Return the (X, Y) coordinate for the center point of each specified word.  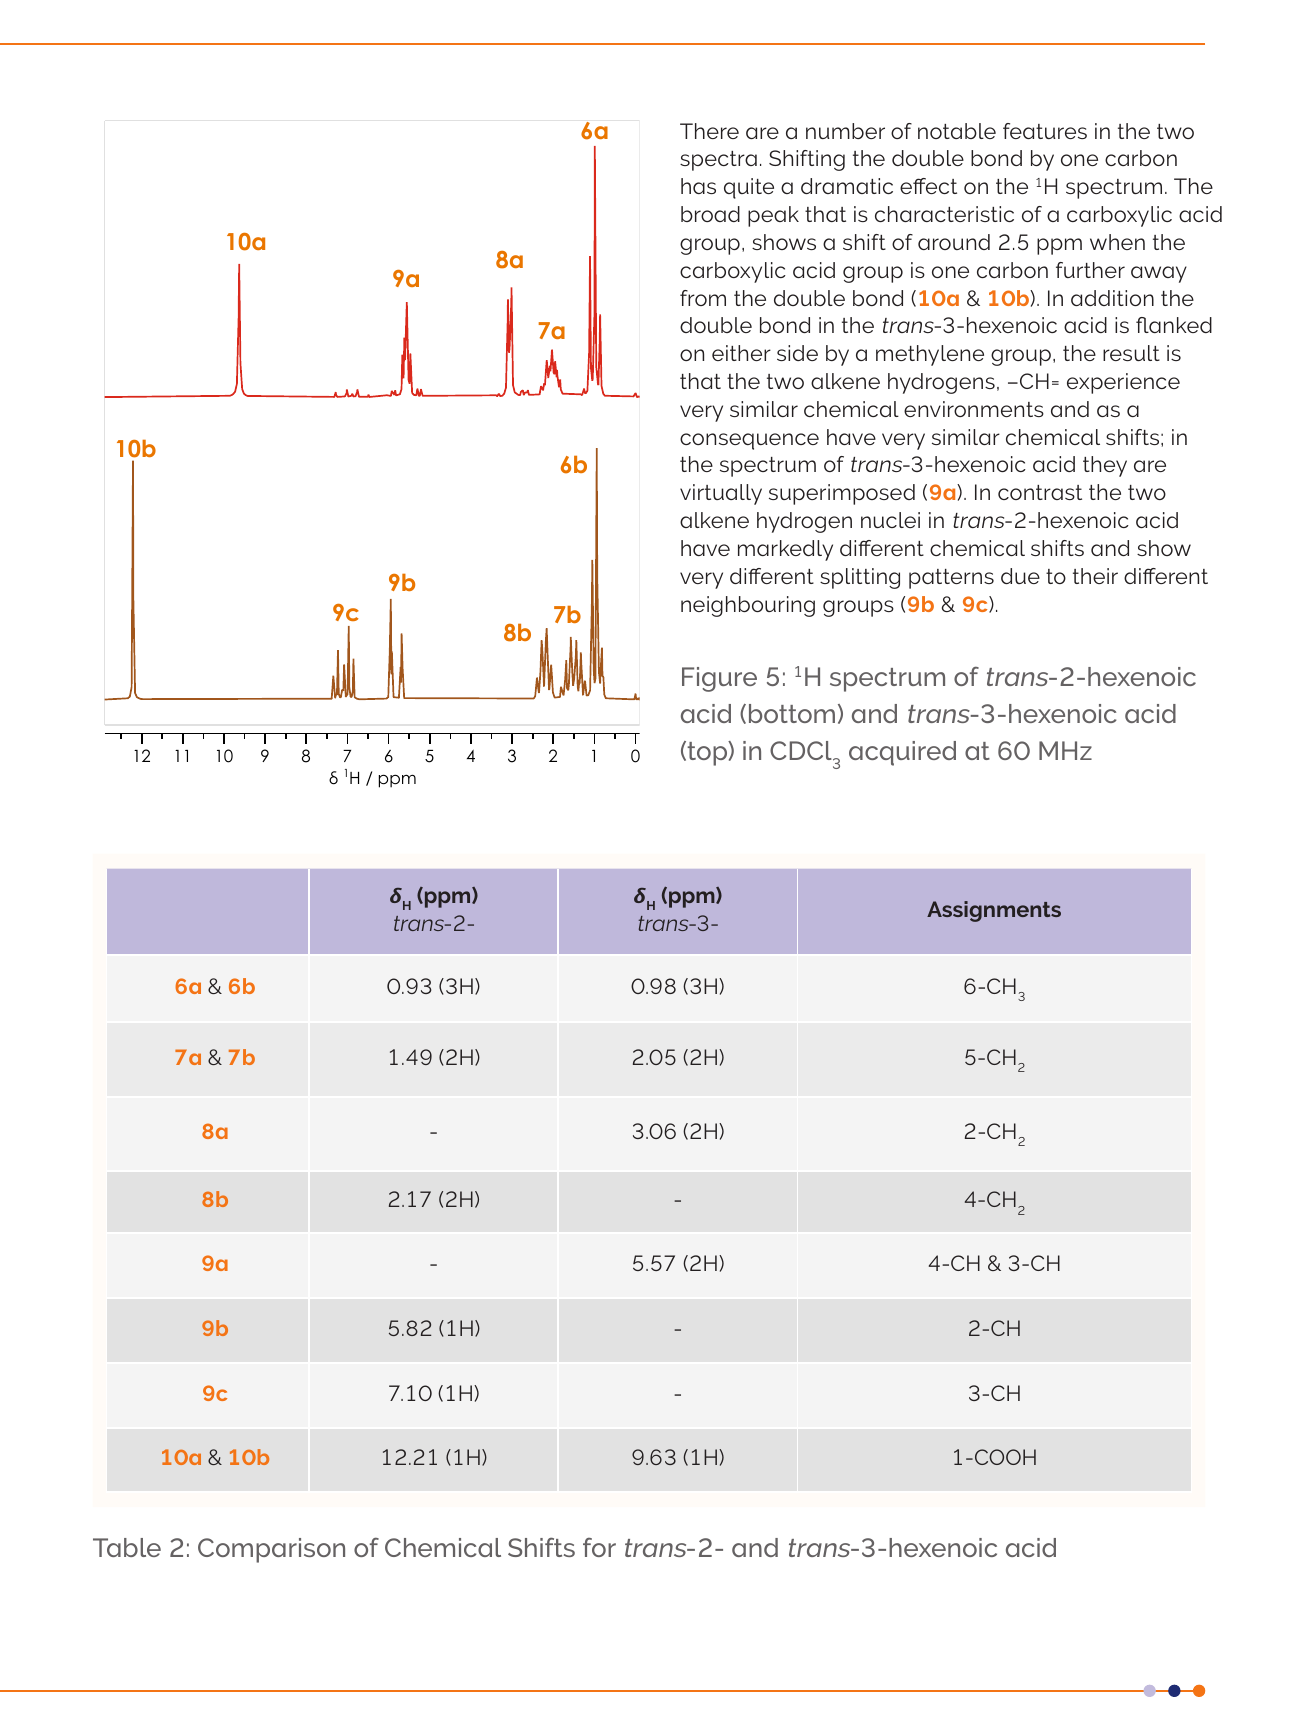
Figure (719, 679)
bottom (792, 713)
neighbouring (748, 606)
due (1020, 576)
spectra (718, 161)
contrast (1040, 492)
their (1095, 576)
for (599, 1547)
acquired (902, 753)
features (1045, 131)
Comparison (271, 1550)
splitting (860, 578)
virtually (721, 494)
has (698, 186)
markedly (785, 550)
